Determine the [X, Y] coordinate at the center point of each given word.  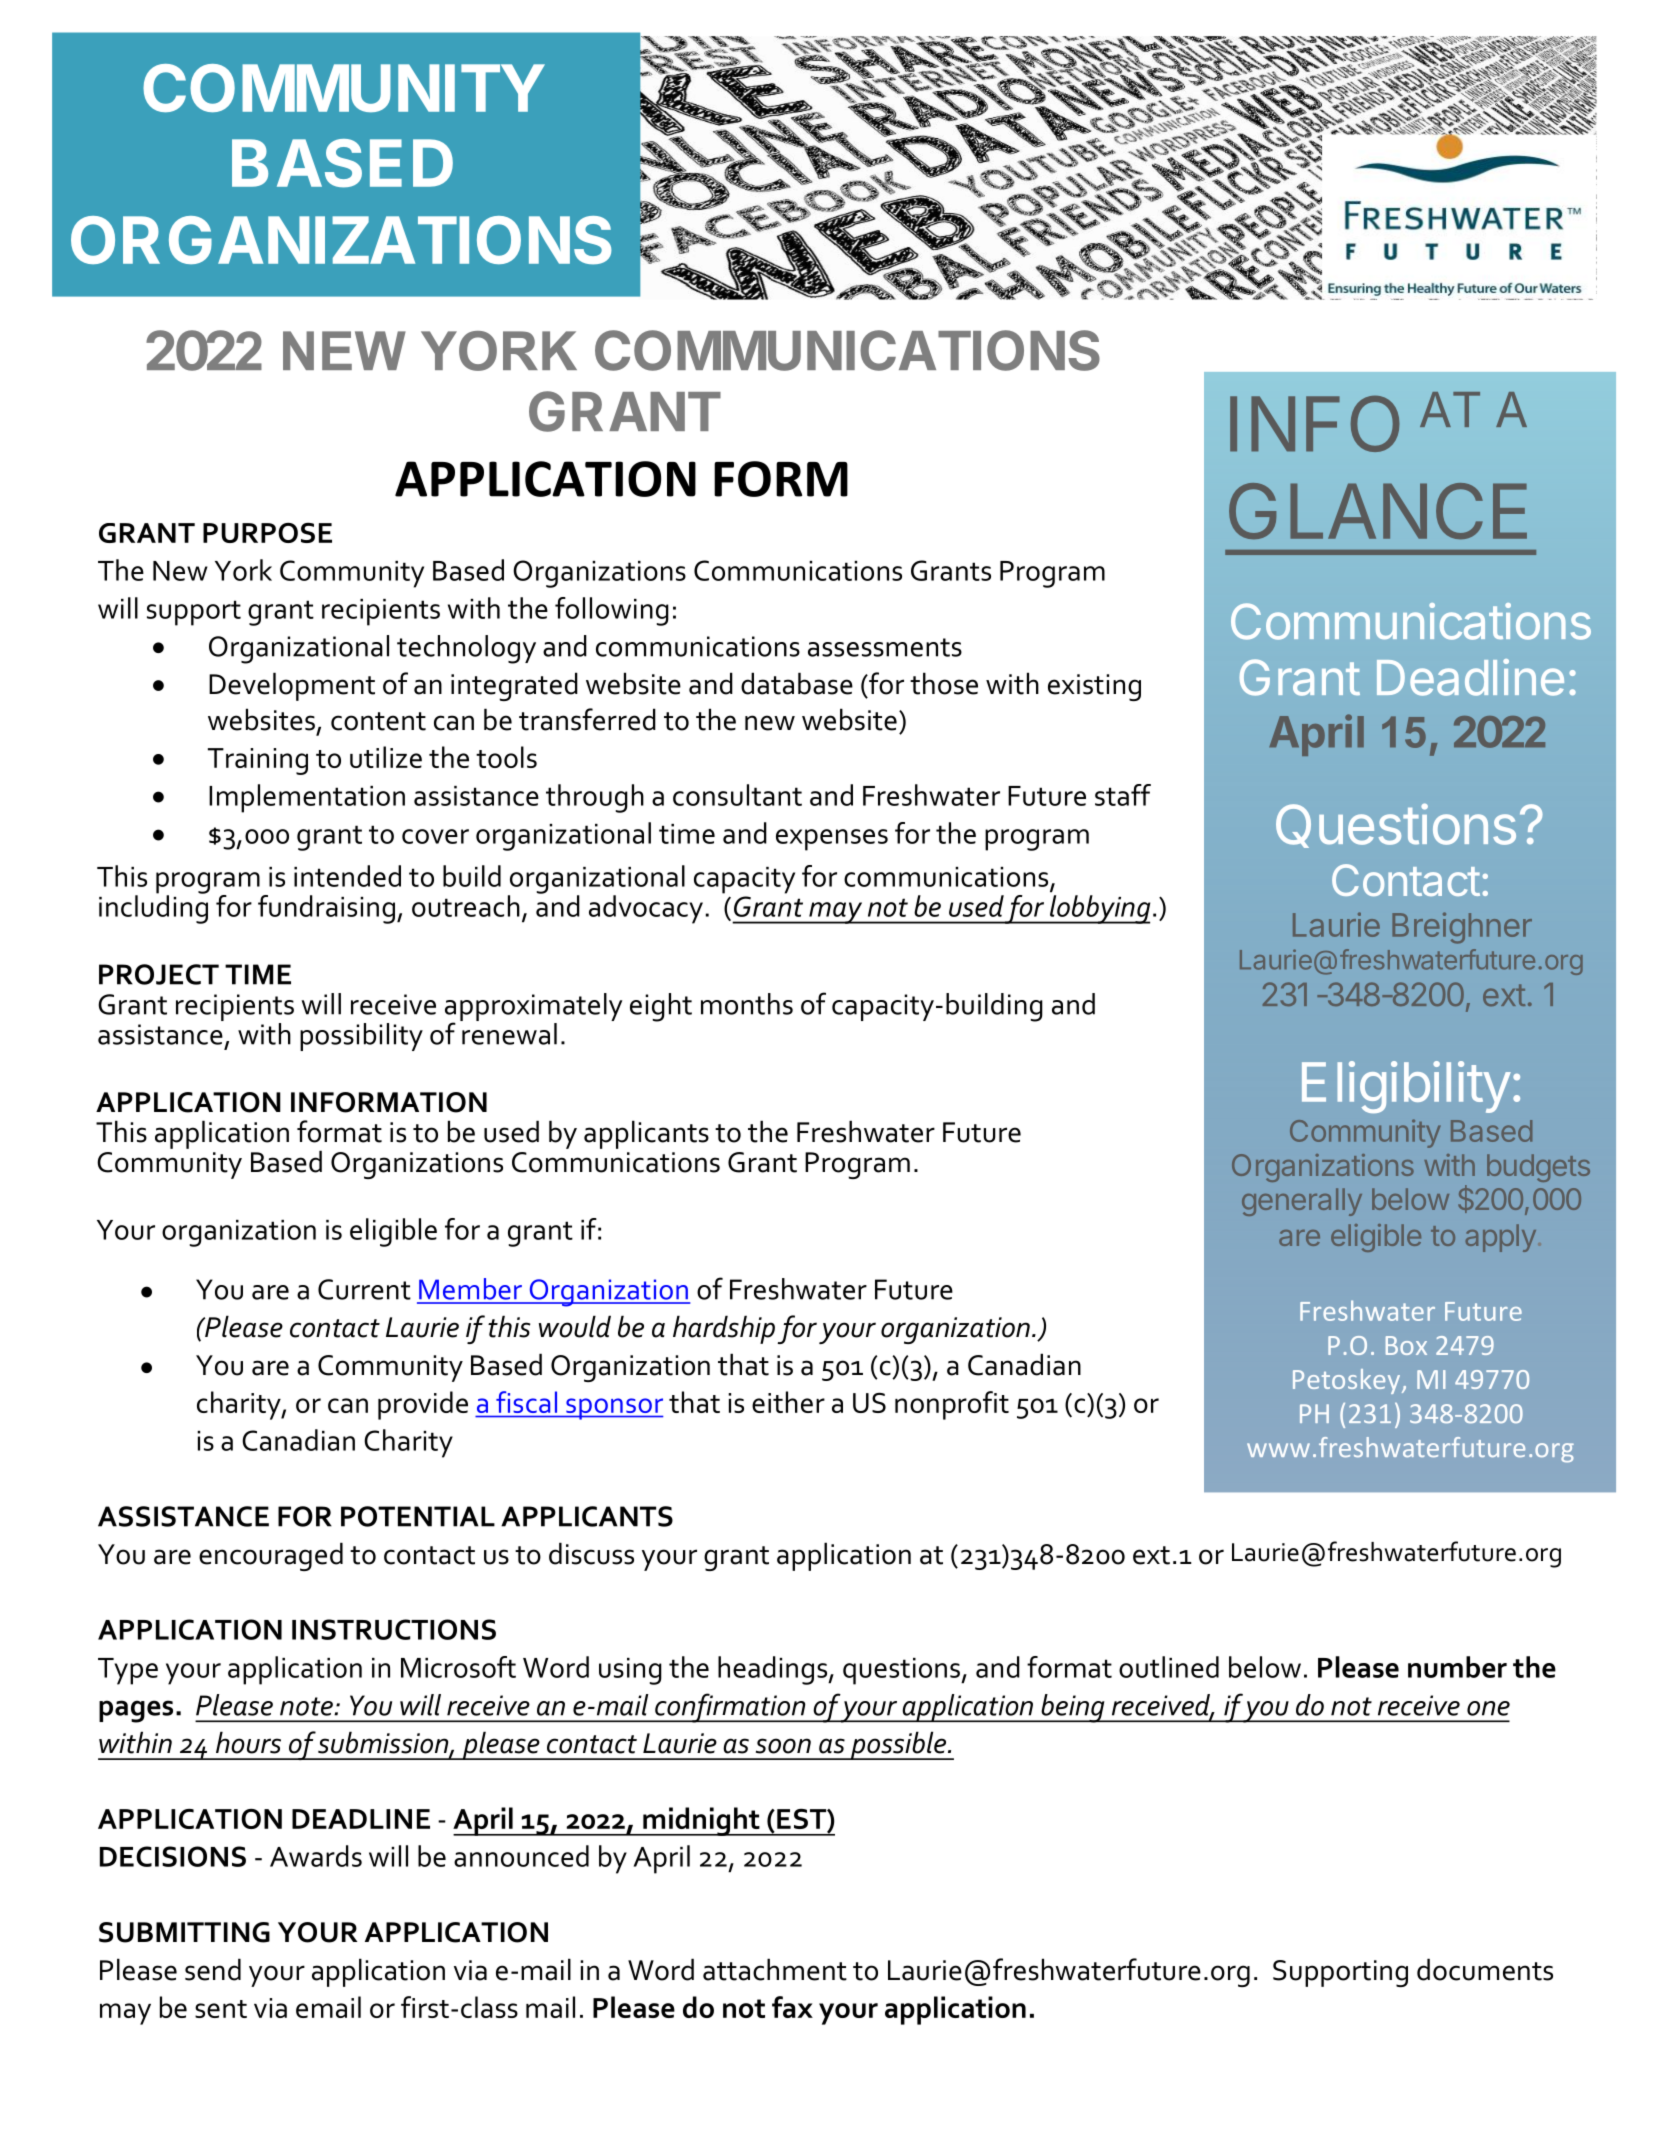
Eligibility [1406, 1087]
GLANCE [1378, 511]
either [788, 1402]
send [213, 1969]
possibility [361, 1037]
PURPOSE [267, 533]
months [747, 1004]
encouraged [271, 1556]
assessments [885, 647]
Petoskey [1348, 1381]
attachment [775, 1969]
